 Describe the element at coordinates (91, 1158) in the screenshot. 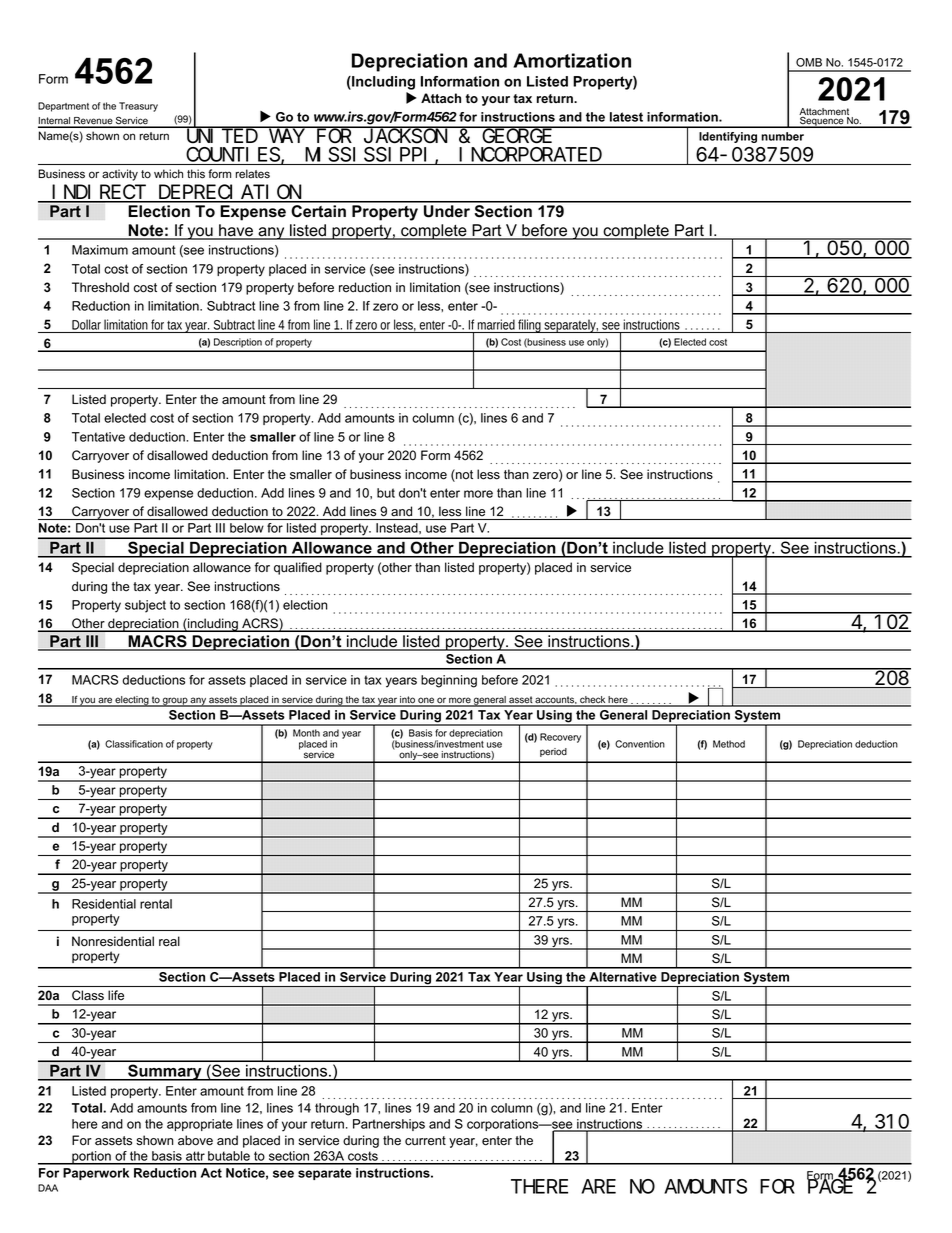

I see `portion` at that location.
